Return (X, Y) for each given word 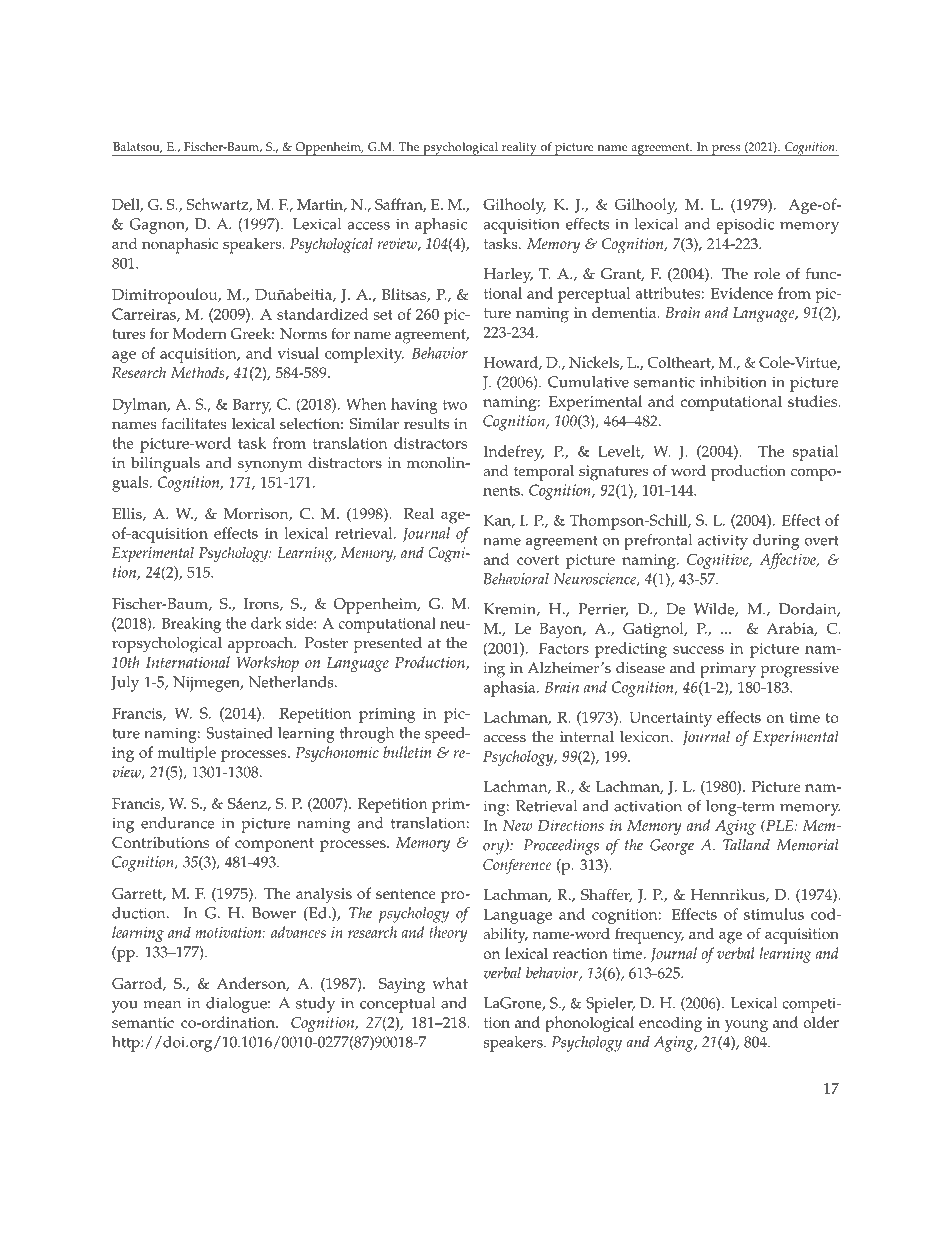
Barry (252, 406)
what (450, 983)
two (455, 405)
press (726, 150)
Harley (508, 276)
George (672, 847)
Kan (498, 521)
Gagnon (158, 226)
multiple (186, 754)
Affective (788, 561)
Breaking (191, 625)
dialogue (237, 1005)
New (518, 825)
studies (814, 401)
